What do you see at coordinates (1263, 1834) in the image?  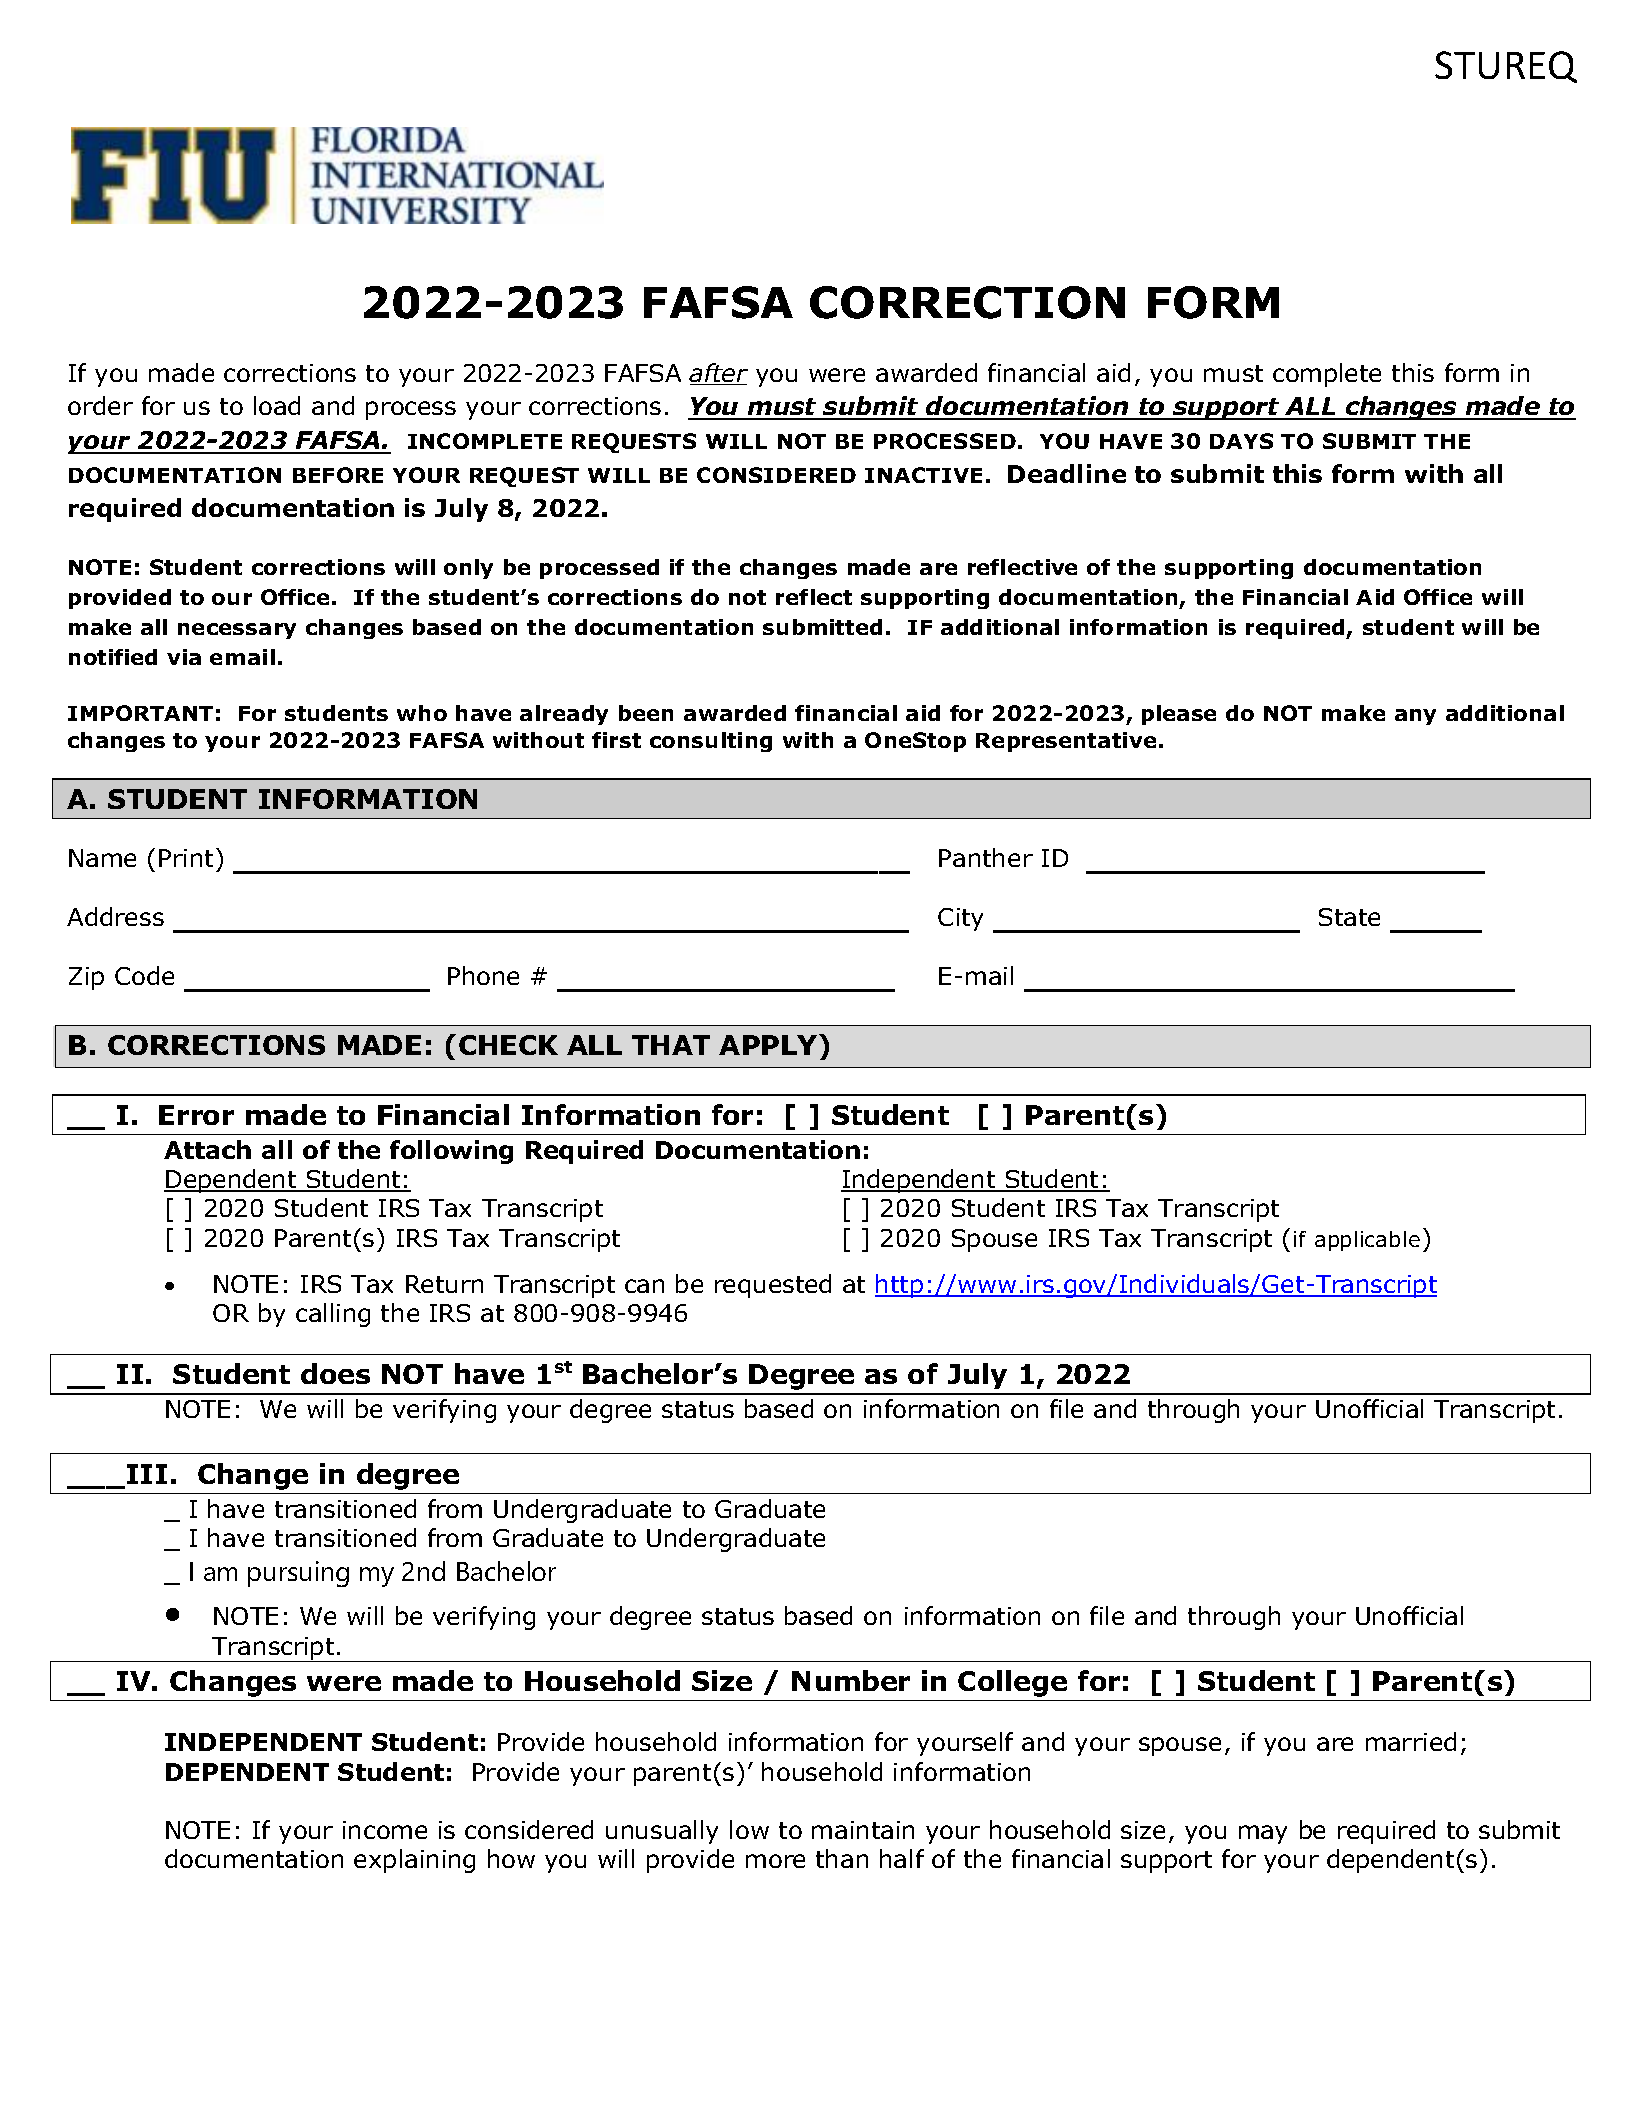 I see `may` at bounding box center [1263, 1834].
